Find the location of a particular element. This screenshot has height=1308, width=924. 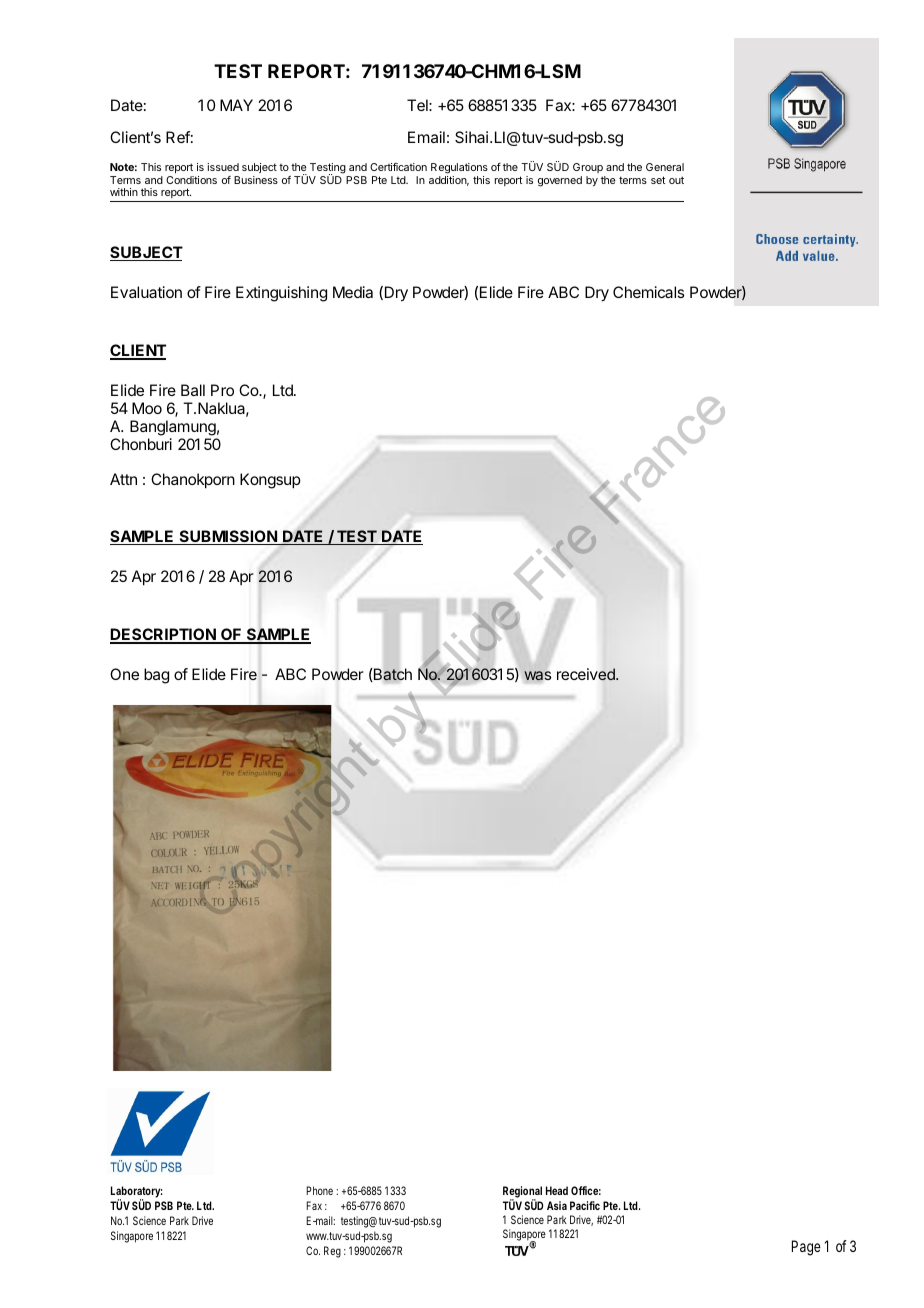

Head is located at coordinates (557, 1190).
